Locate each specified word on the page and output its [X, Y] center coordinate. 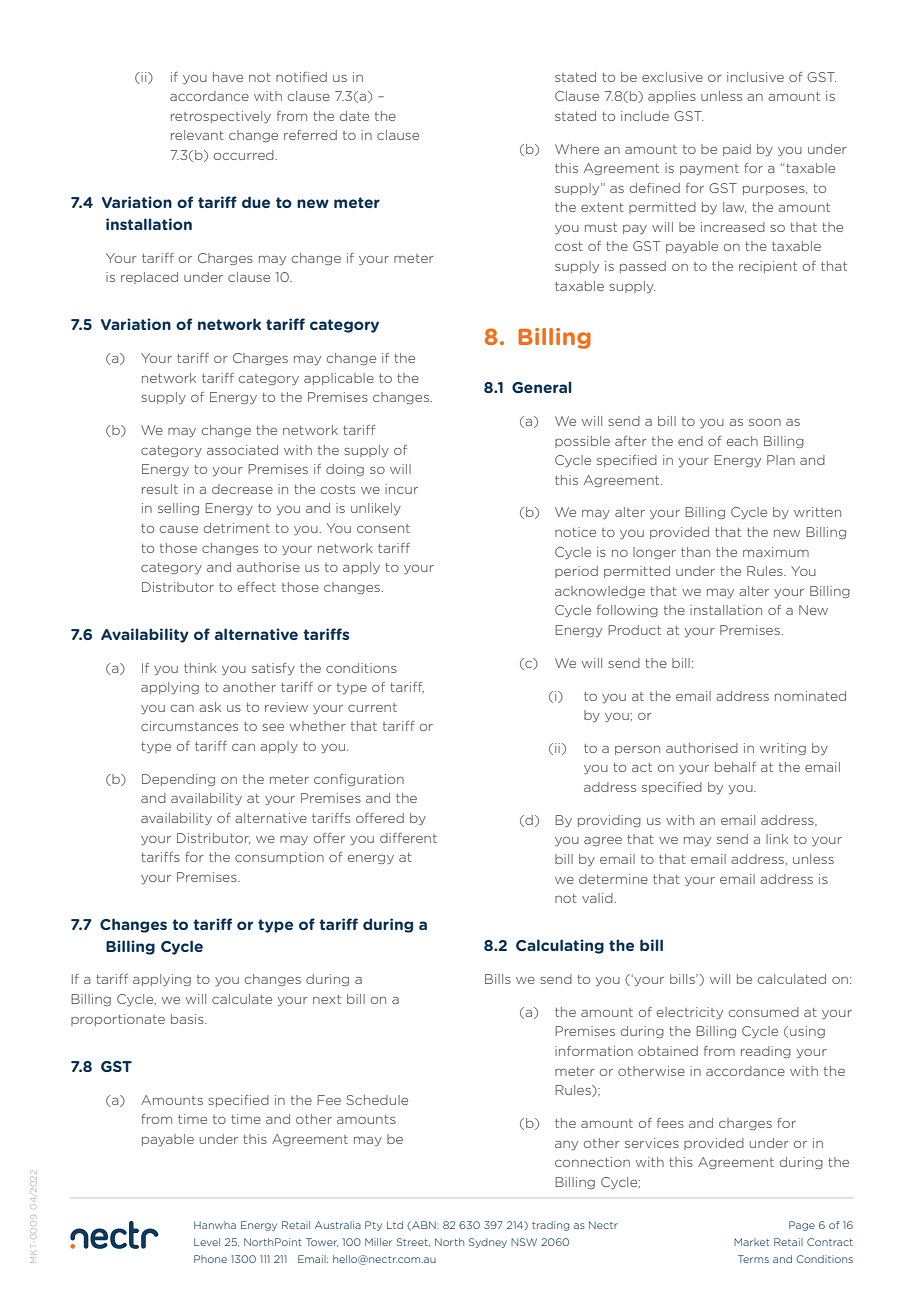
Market [751, 1242]
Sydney [488, 1243]
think [200, 668]
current [372, 707]
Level [207, 1242]
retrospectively [221, 117]
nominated [810, 696]
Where [577, 149]
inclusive [755, 77]
